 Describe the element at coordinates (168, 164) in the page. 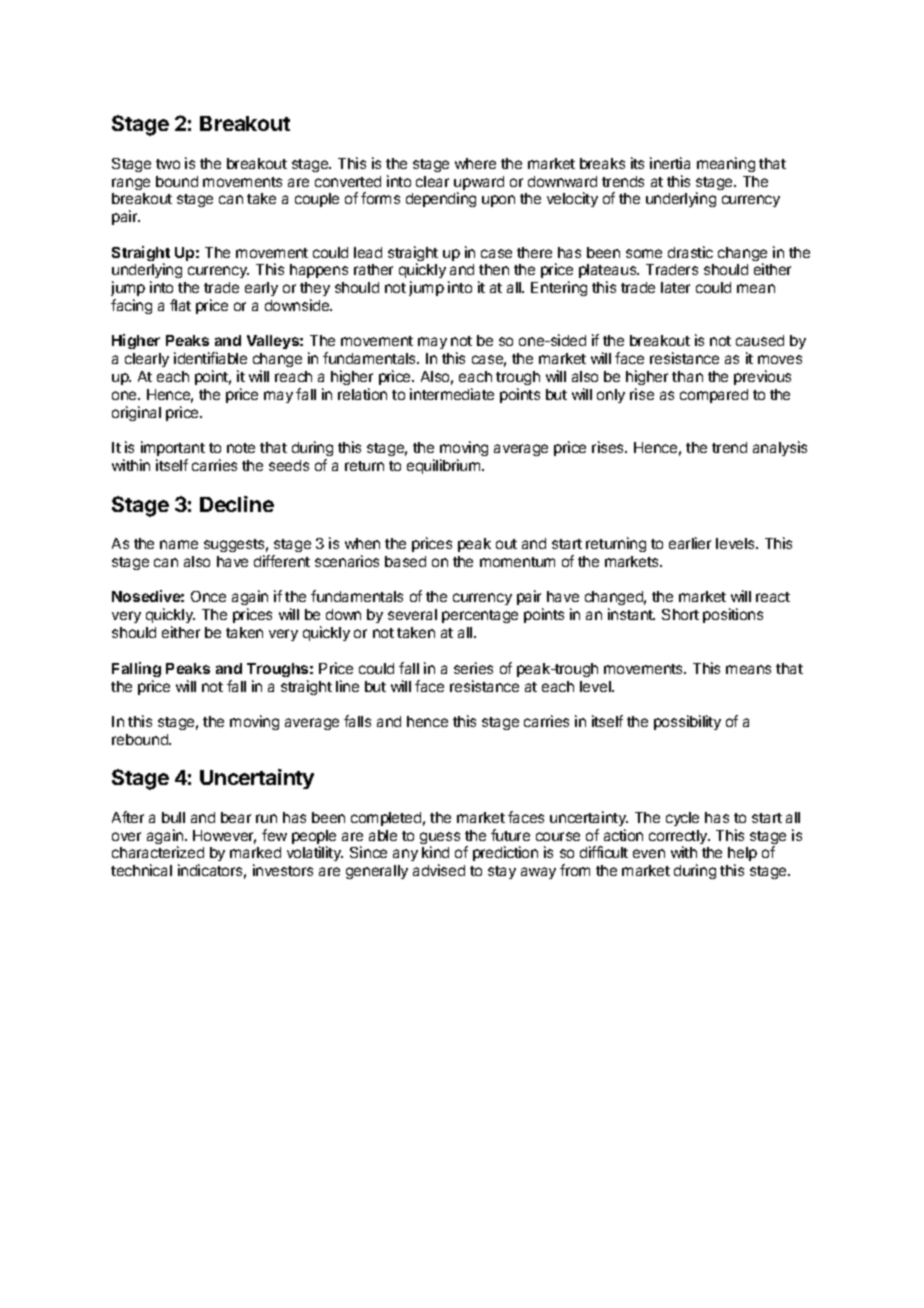

I see `two` at that location.
